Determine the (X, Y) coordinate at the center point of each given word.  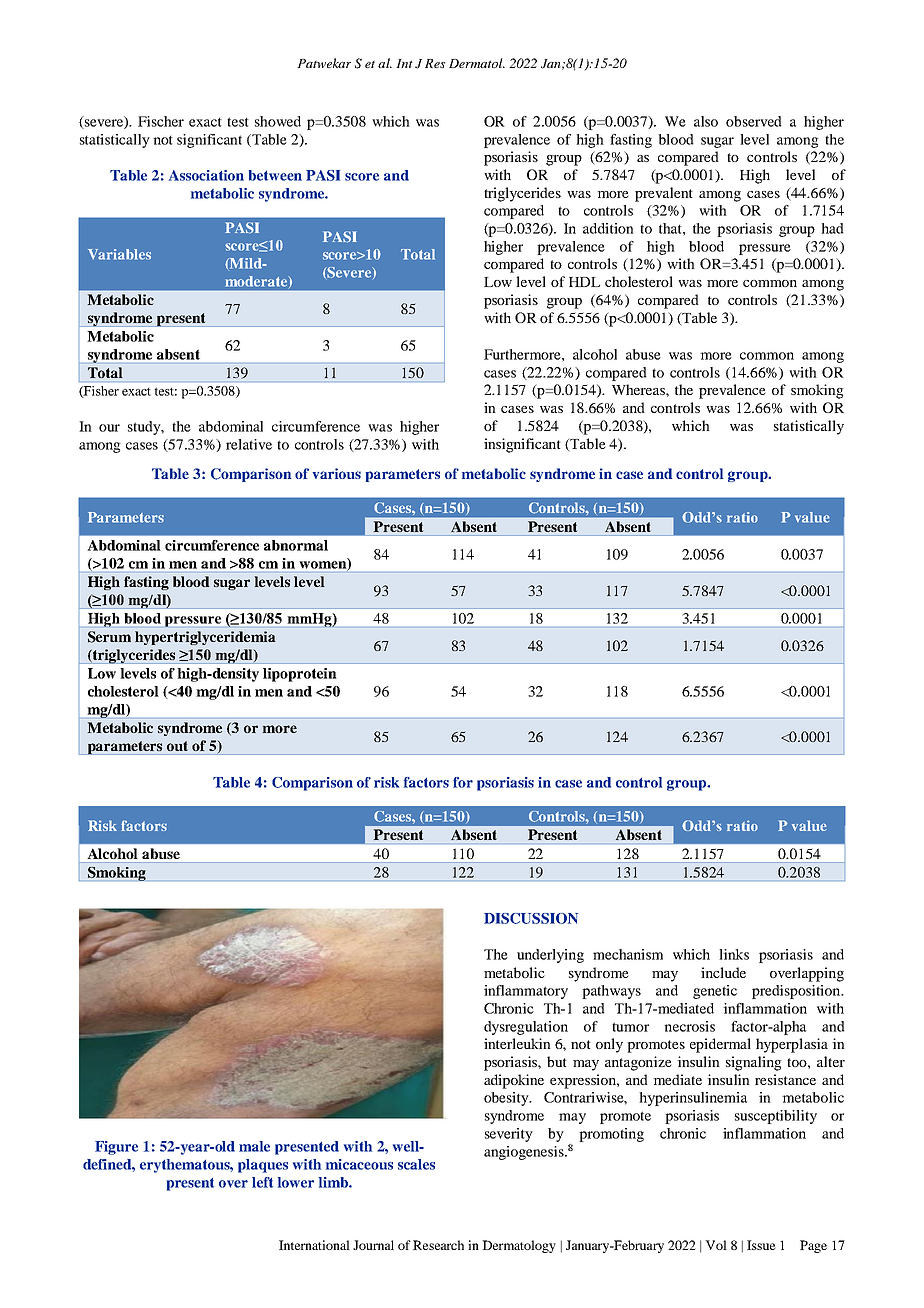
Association (206, 175)
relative (249, 444)
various (337, 473)
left (262, 1182)
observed (754, 121)
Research (438, 1245)
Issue (761, 1245)
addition (608, 228)
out (177, 746)
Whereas (639, 389)
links (734, 954)
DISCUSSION (531, 918)
